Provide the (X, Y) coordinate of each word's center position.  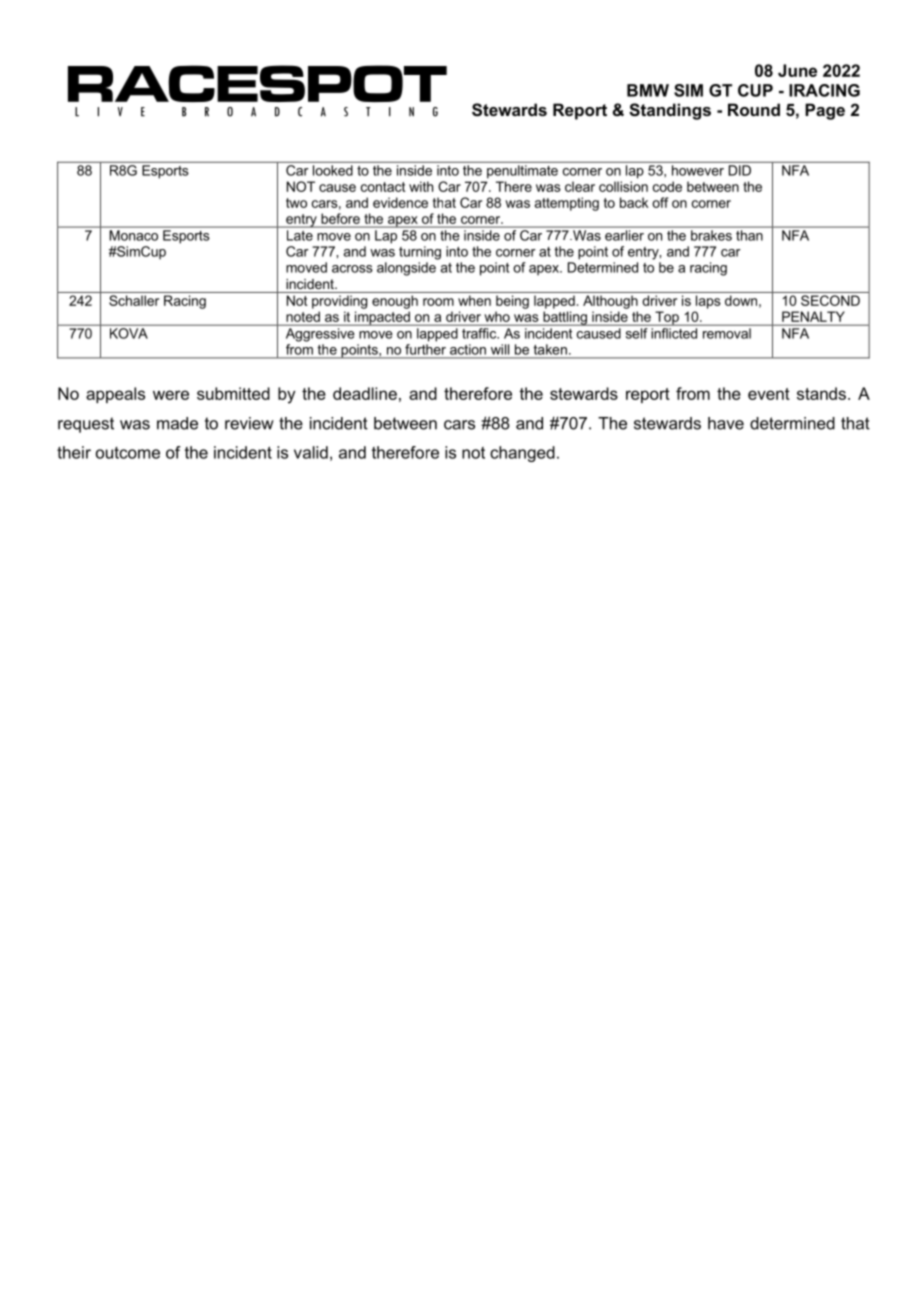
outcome (128, 453)
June (797, 70)
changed (522, 454)
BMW (648, 90)
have (726, 423)
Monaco (134, 235)
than (749, 235)
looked (333, 170)
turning (420, 253)
